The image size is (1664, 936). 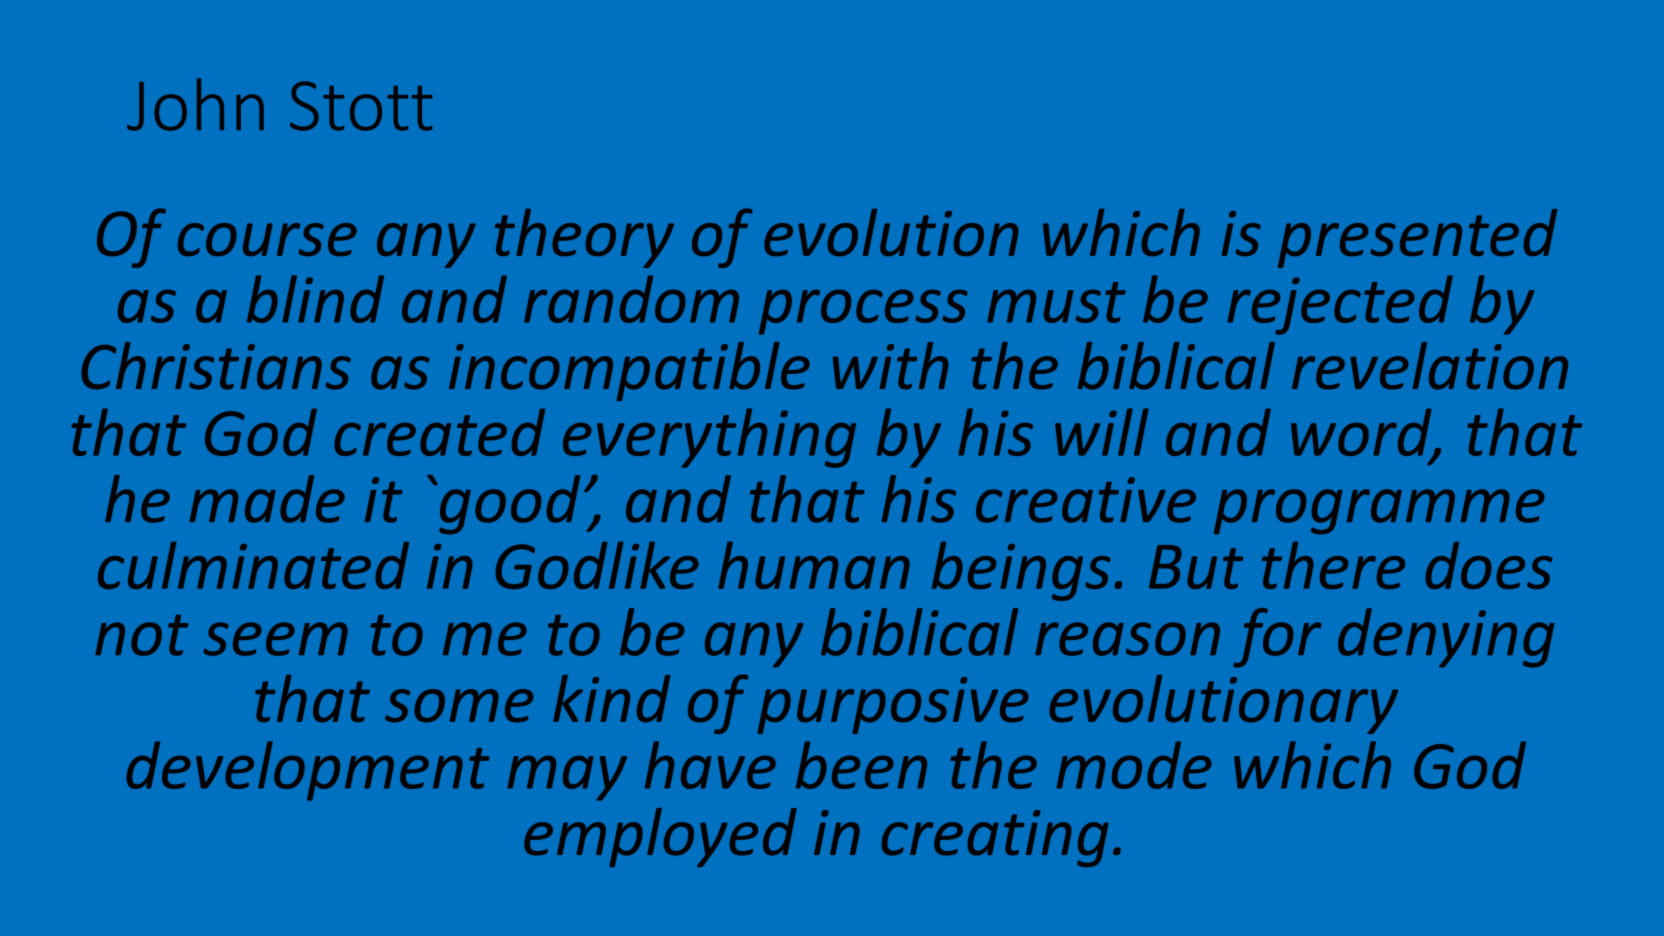 What do you see at coordinates (584, 238) in the page?
I see `theory` at bounding box center [584, 238].
